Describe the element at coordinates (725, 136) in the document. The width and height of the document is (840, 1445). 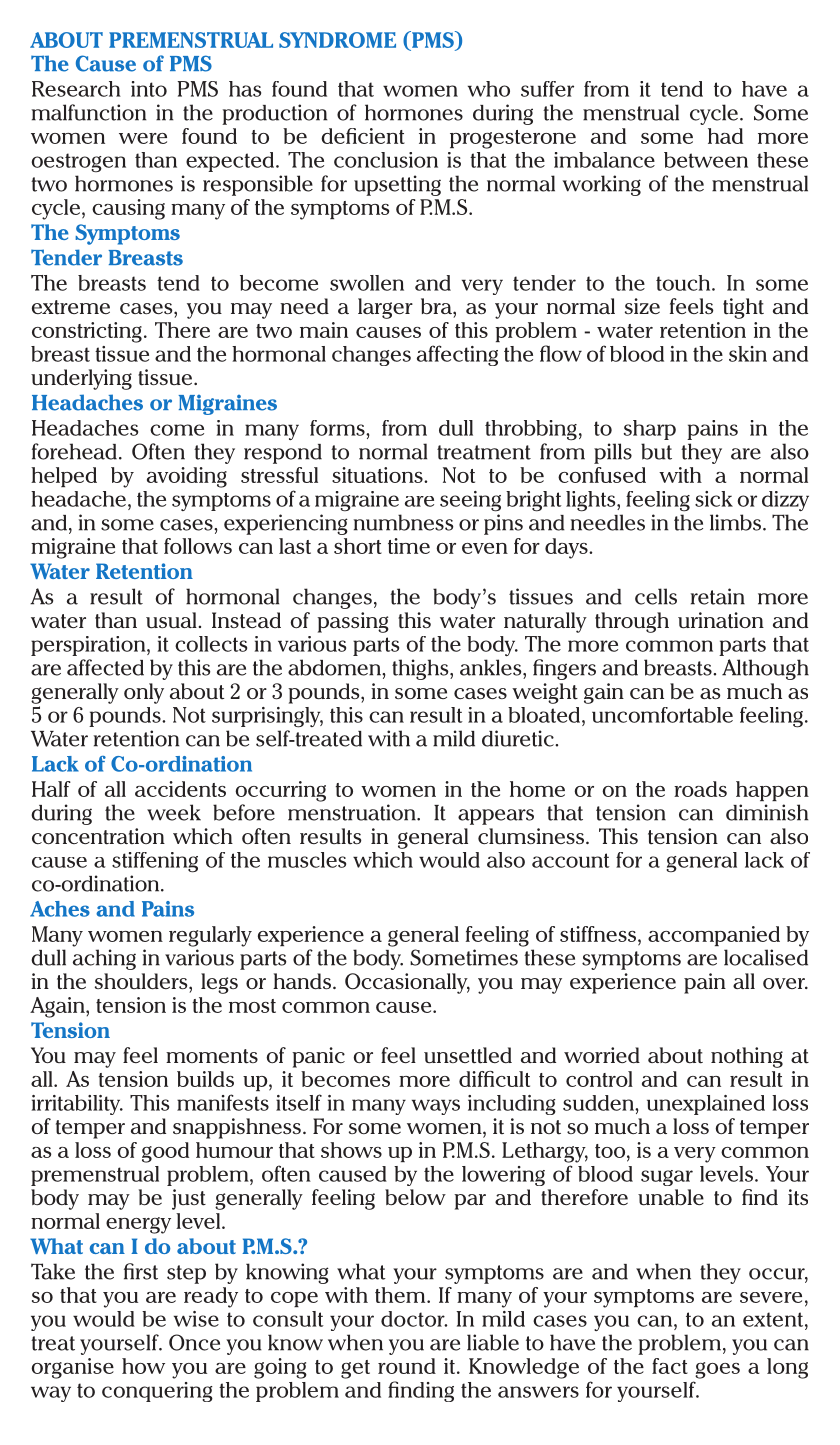
I see `had` at that location.
